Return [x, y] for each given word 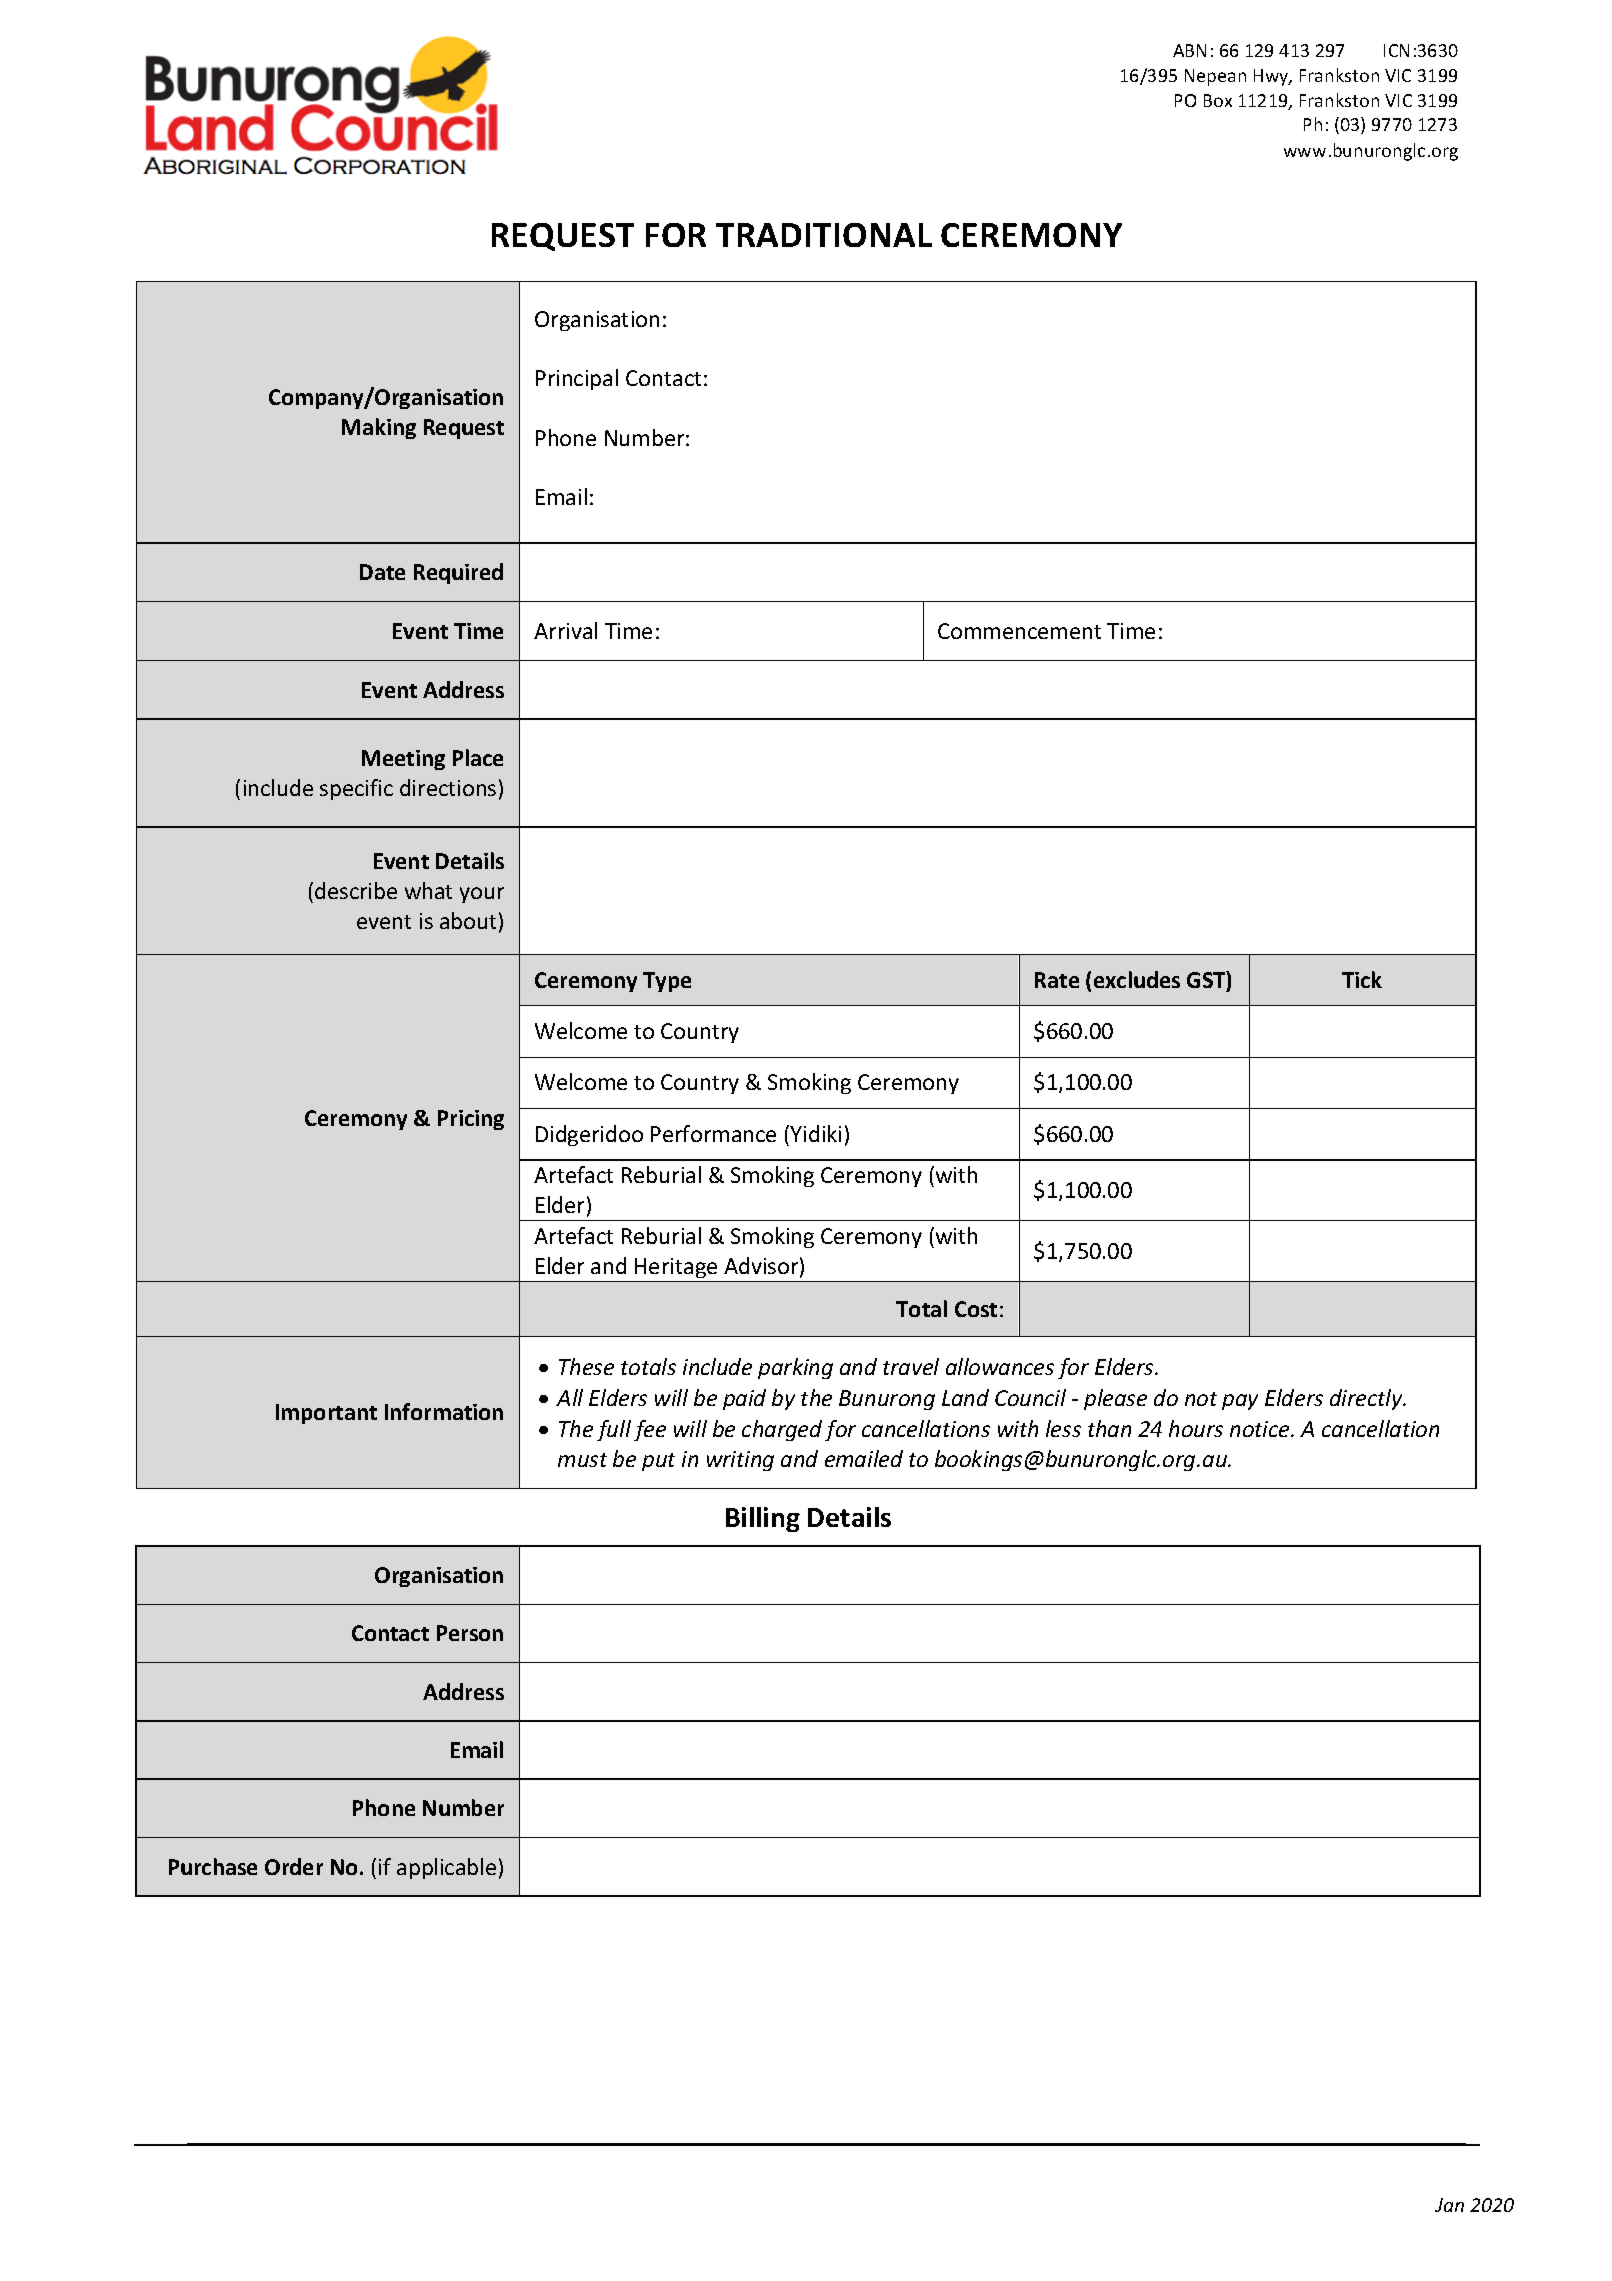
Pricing [471, 1120]
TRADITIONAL [824, 235]
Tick [1362, 979]
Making [379, 428]
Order [294, 1866]
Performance [713, 1133]
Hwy [1272, 77]
